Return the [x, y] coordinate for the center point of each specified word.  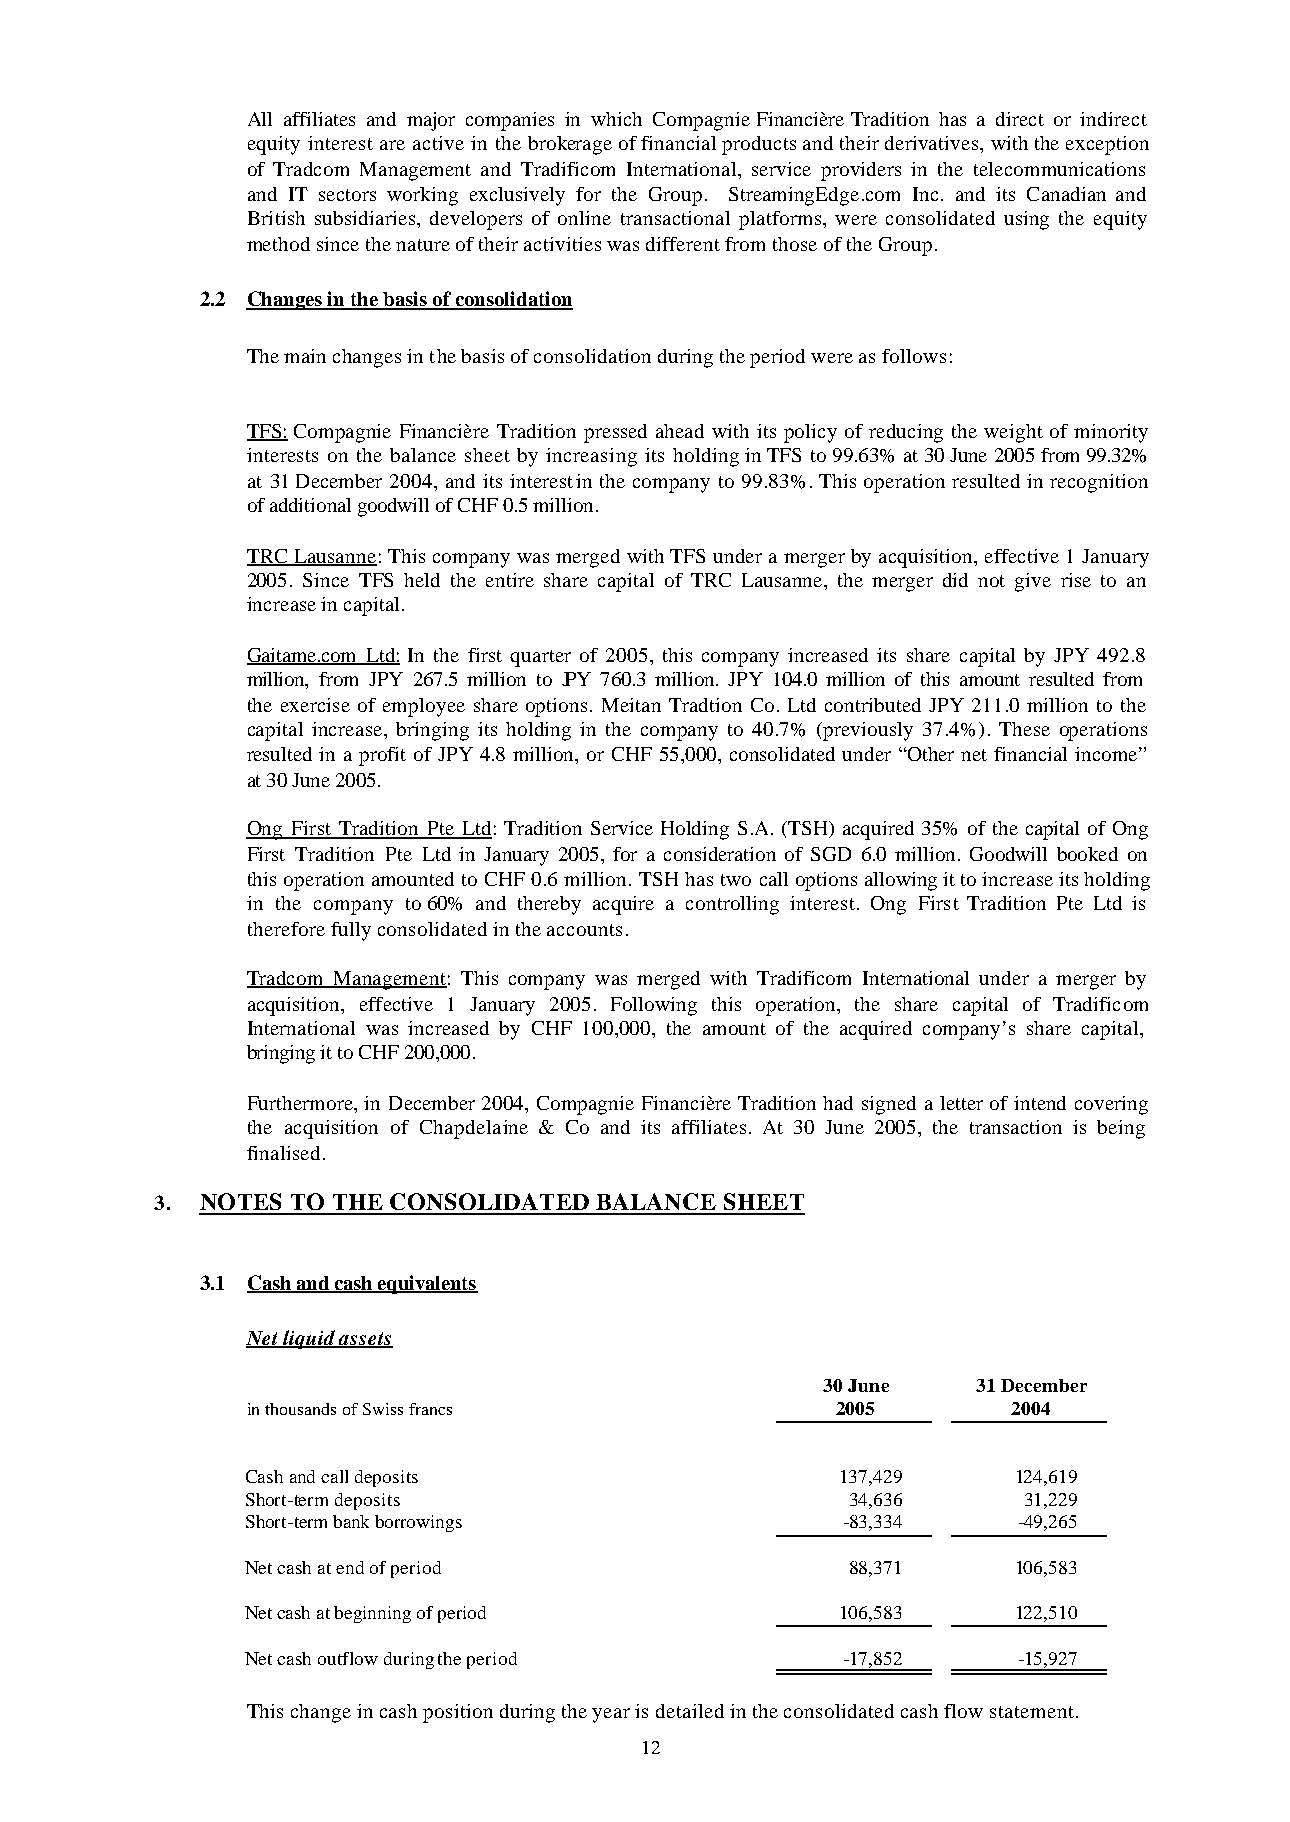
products [759, 145]
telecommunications [1059, 169]
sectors [347, 195]
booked [1087, 854]
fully [351, 931]
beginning [372, 1614]
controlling [732, 905]
